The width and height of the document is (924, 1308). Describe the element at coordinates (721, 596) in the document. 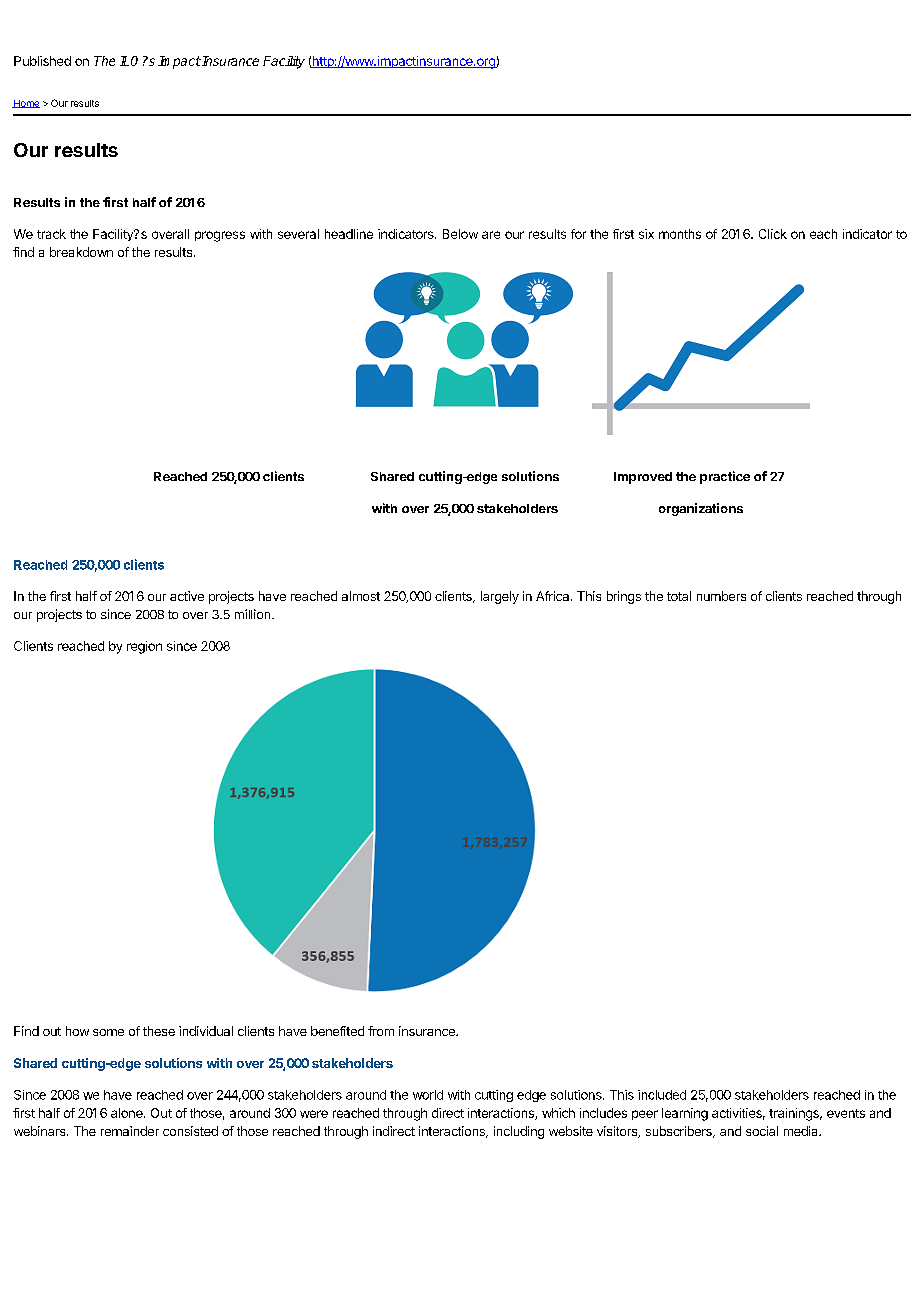

I see `numbers` at that location.
